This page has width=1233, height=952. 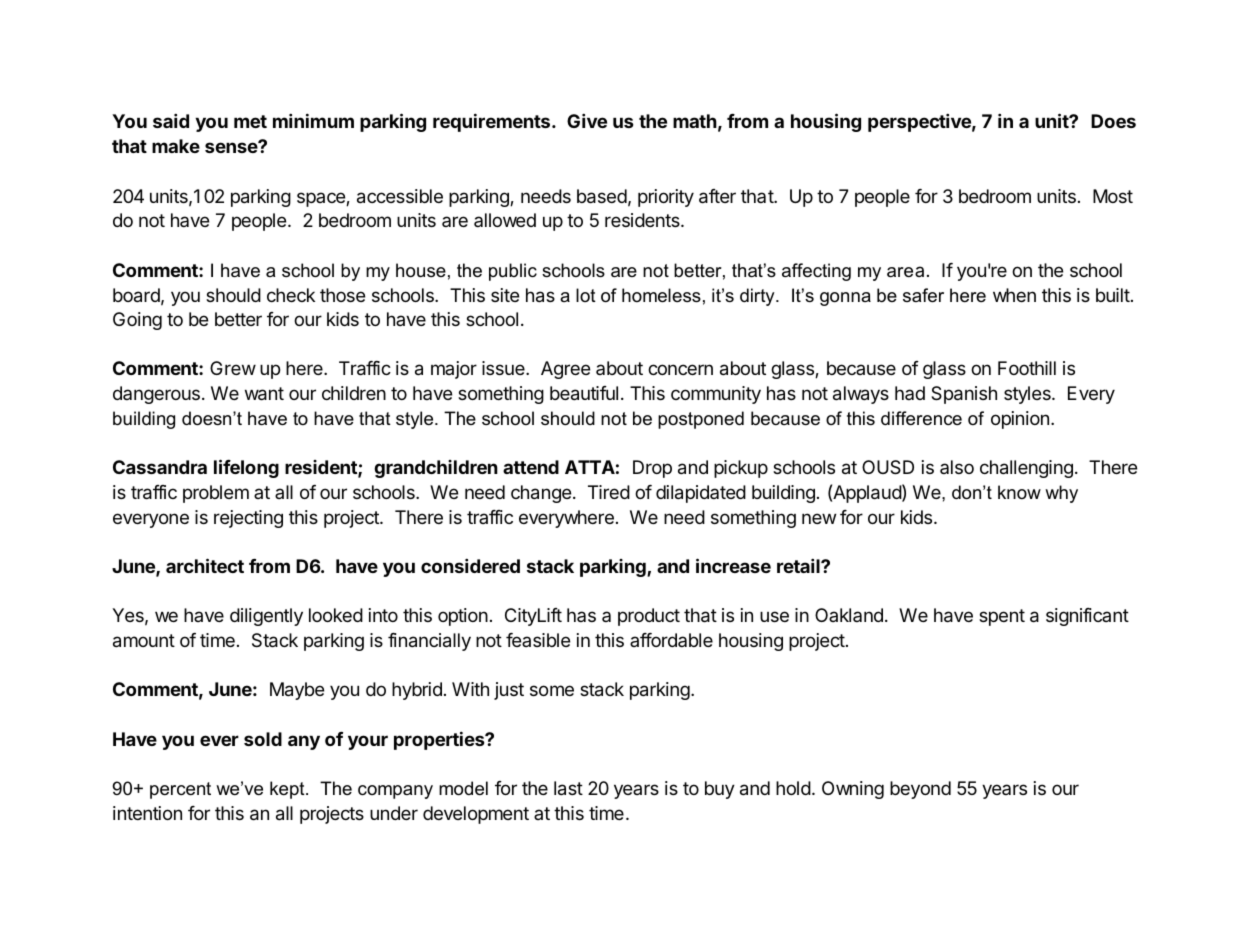 I want to click on kept, so click(x=288, y=790).
